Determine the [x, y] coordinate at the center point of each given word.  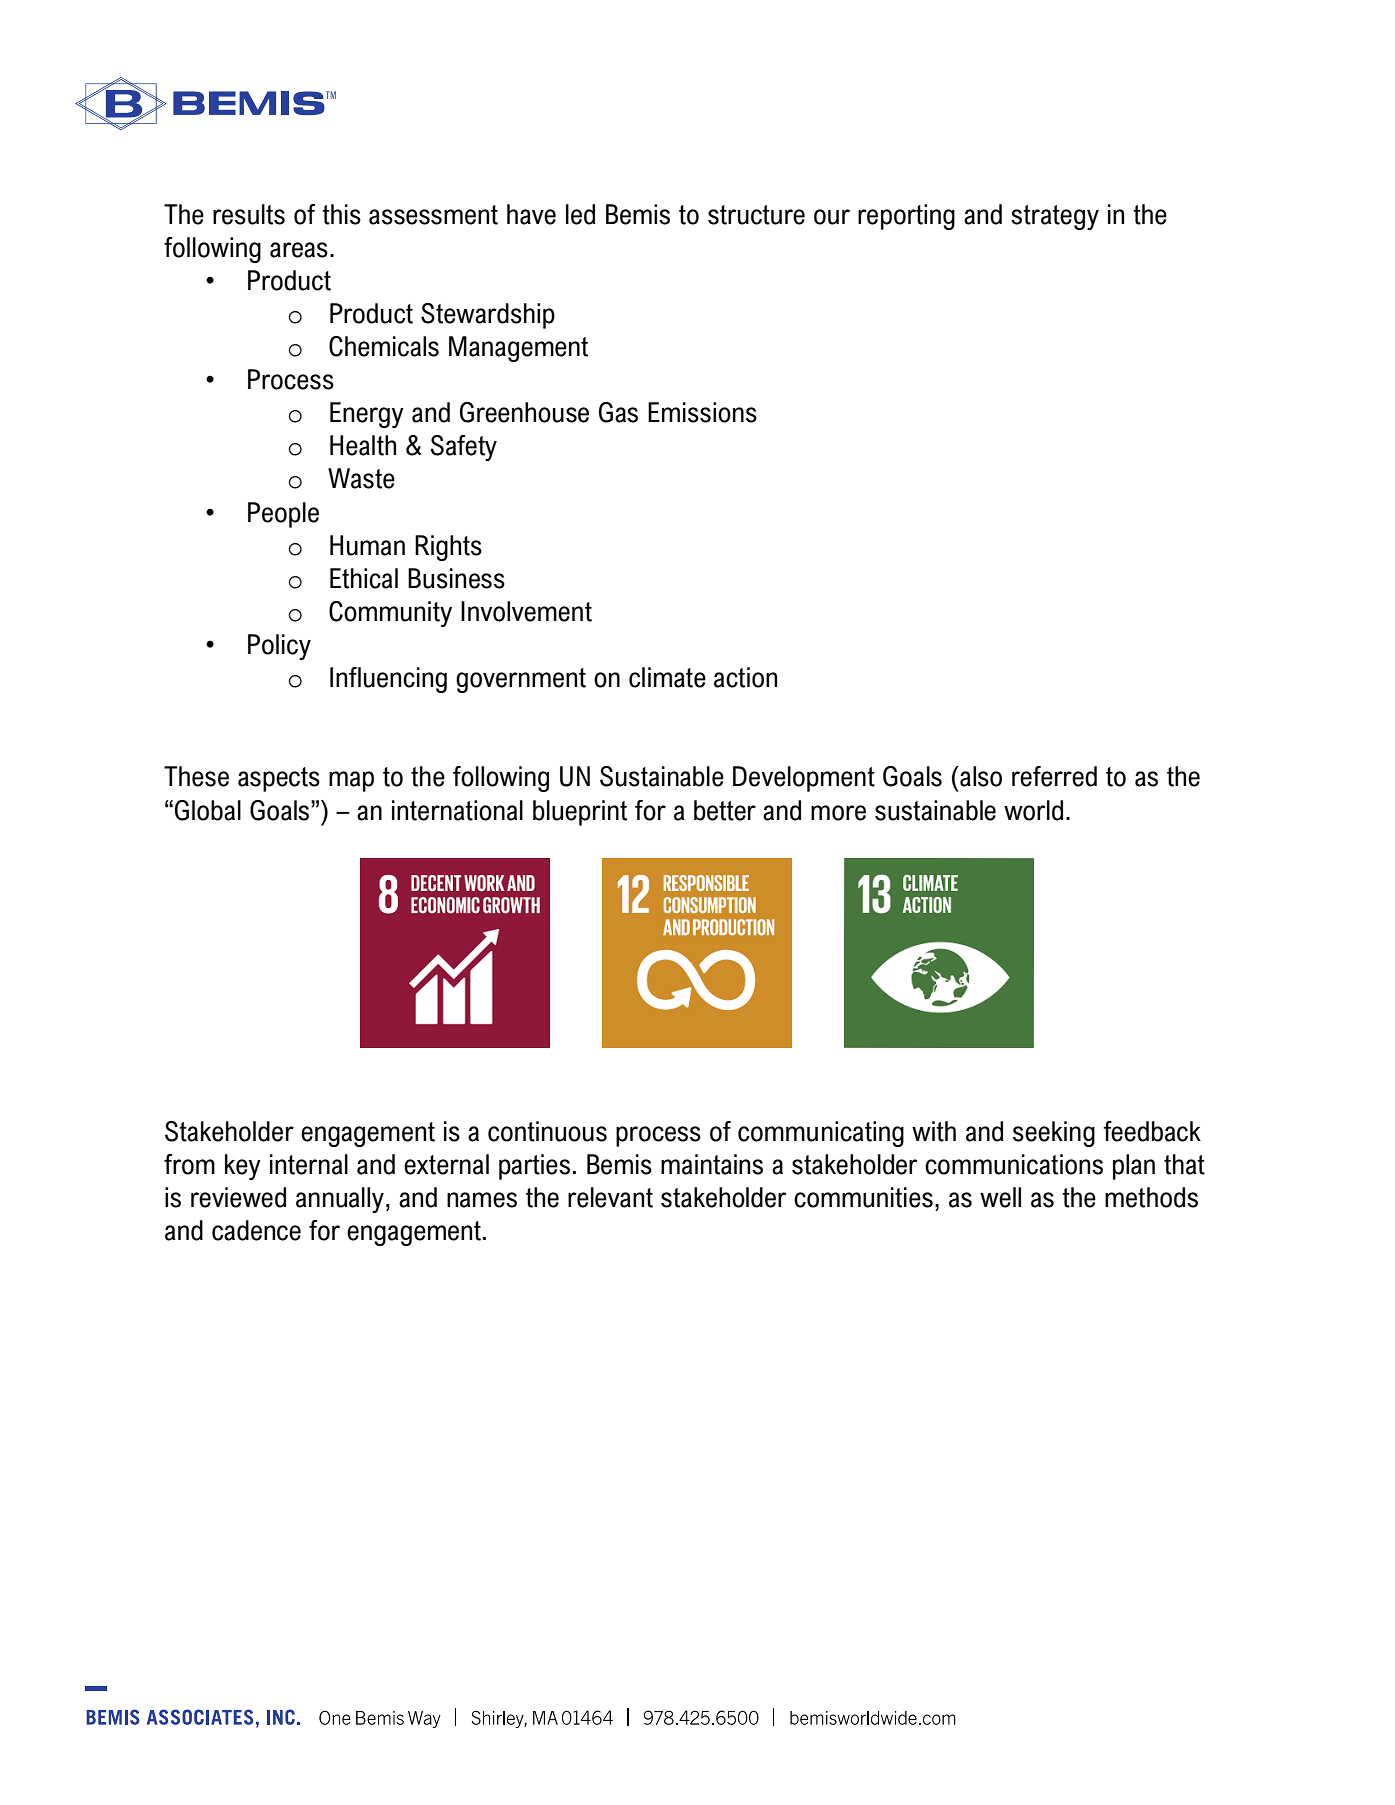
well [1000, 1197]
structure [756, 215]
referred [1054, 776]
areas [299, 250]
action [745, 677]
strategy [1055, 217]
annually [340, 1200]
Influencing [388, 680]
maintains [712, 1164]
